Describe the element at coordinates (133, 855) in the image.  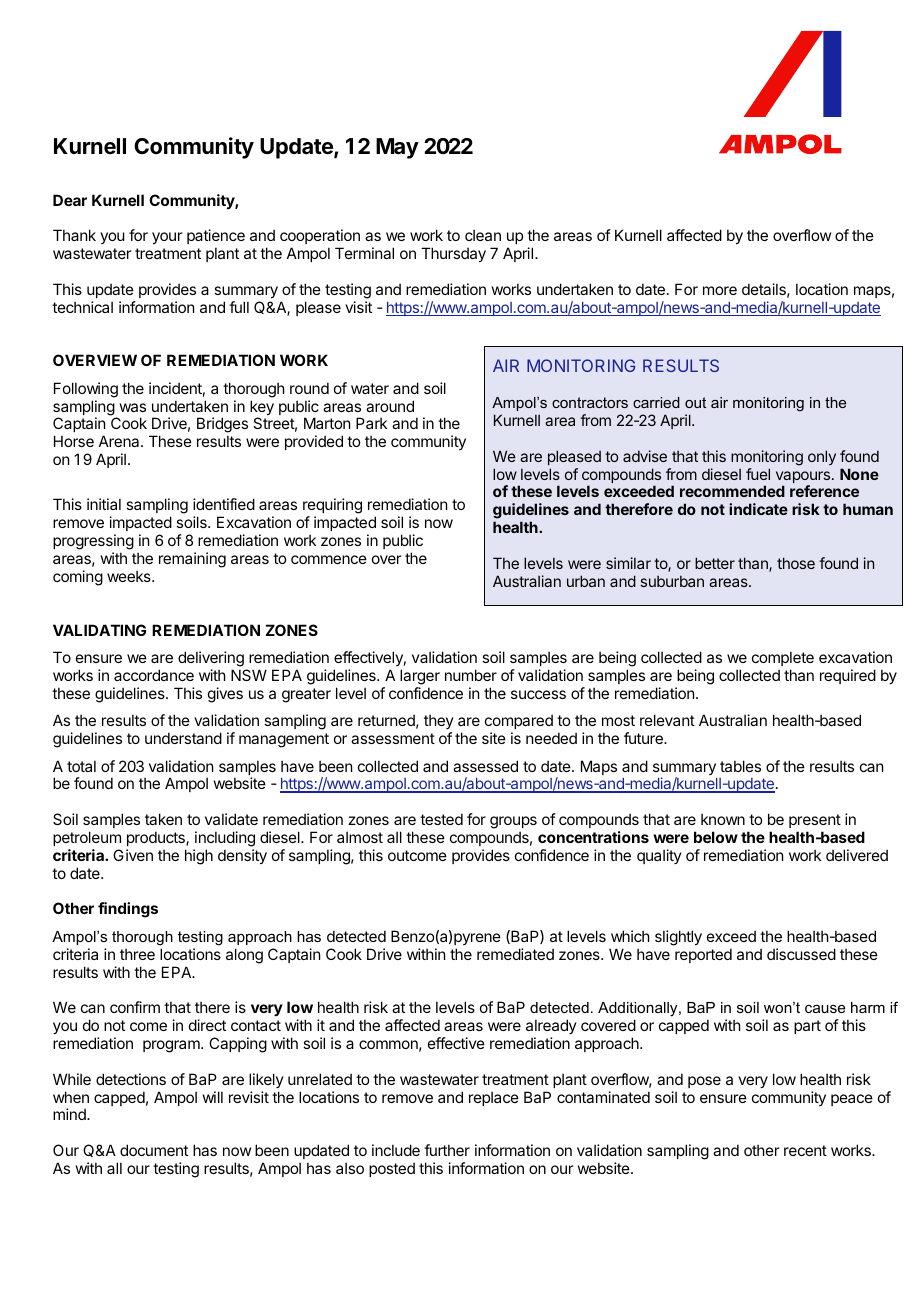
I see `Given` at that location.
